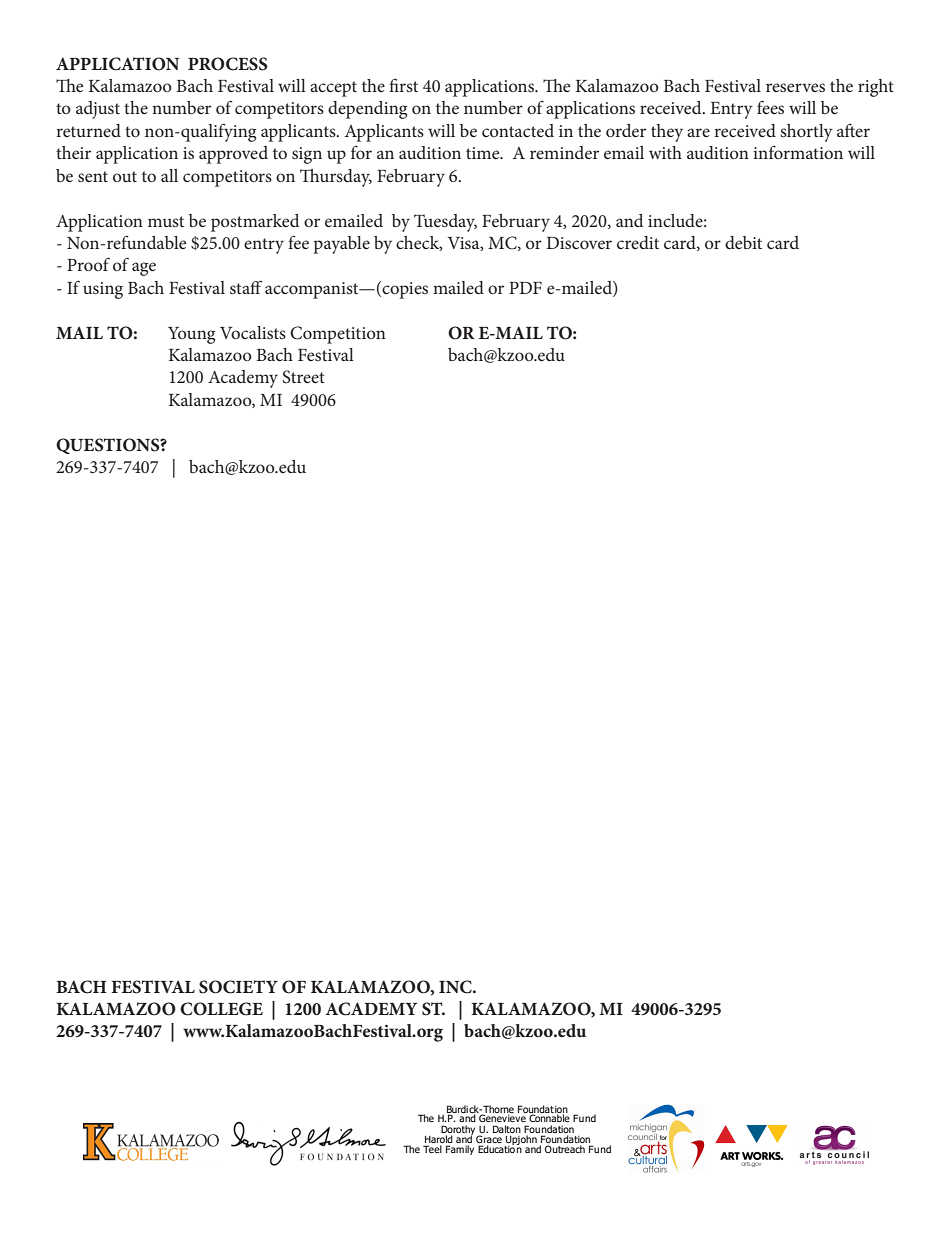  Describe the element at coordinates (579, 243) in the screenshot. I see `Discover` at that location.
